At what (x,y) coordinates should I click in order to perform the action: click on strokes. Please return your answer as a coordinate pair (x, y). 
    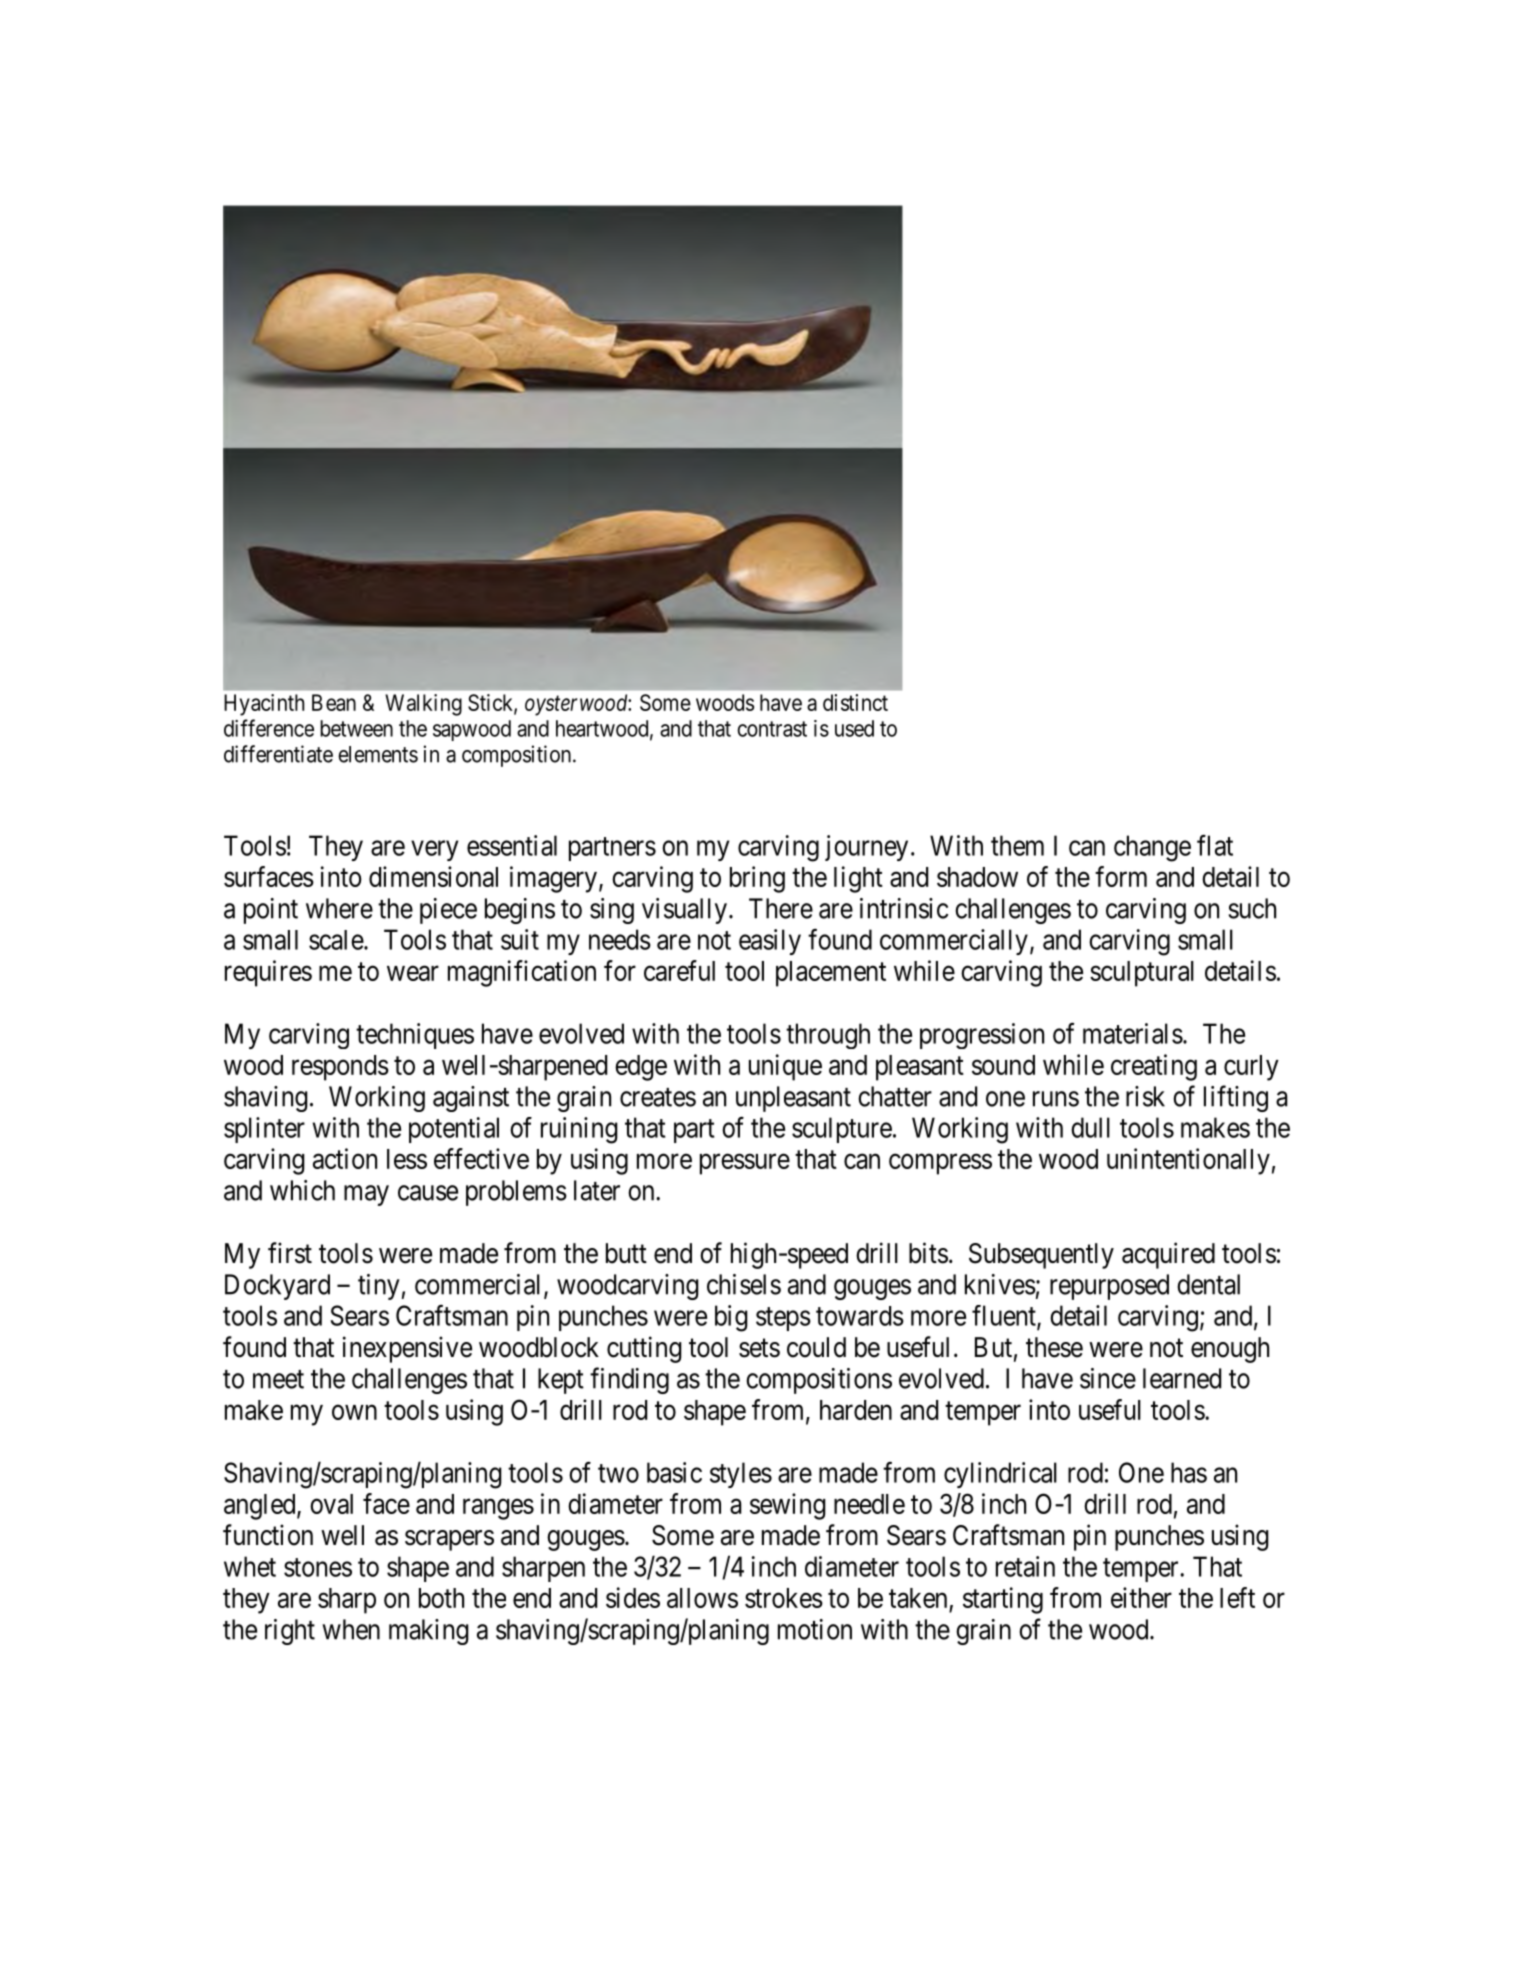
    Looking at the image, I should click on (784, 1598).
